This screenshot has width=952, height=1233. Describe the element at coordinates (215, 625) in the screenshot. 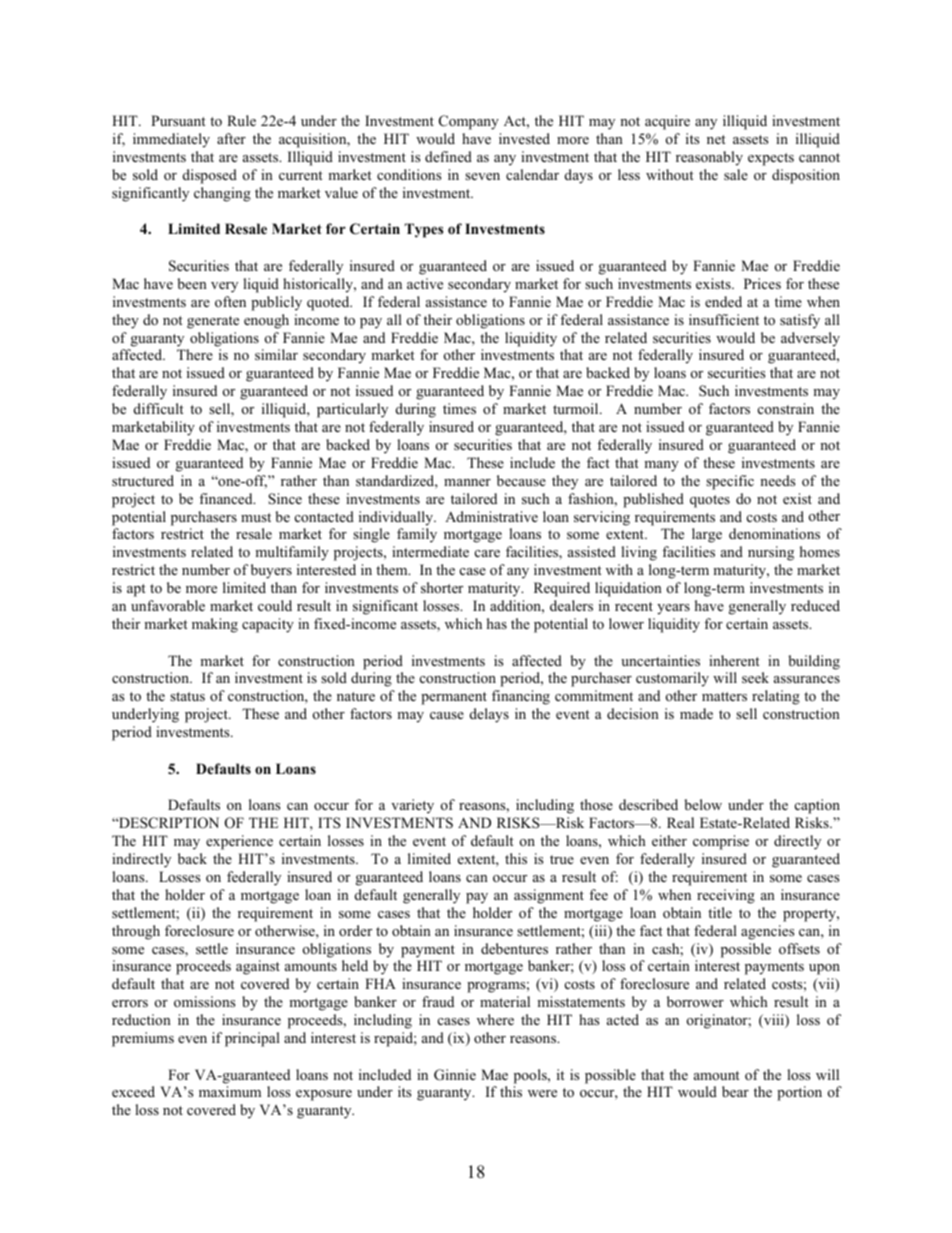

I see `making` at that location.
